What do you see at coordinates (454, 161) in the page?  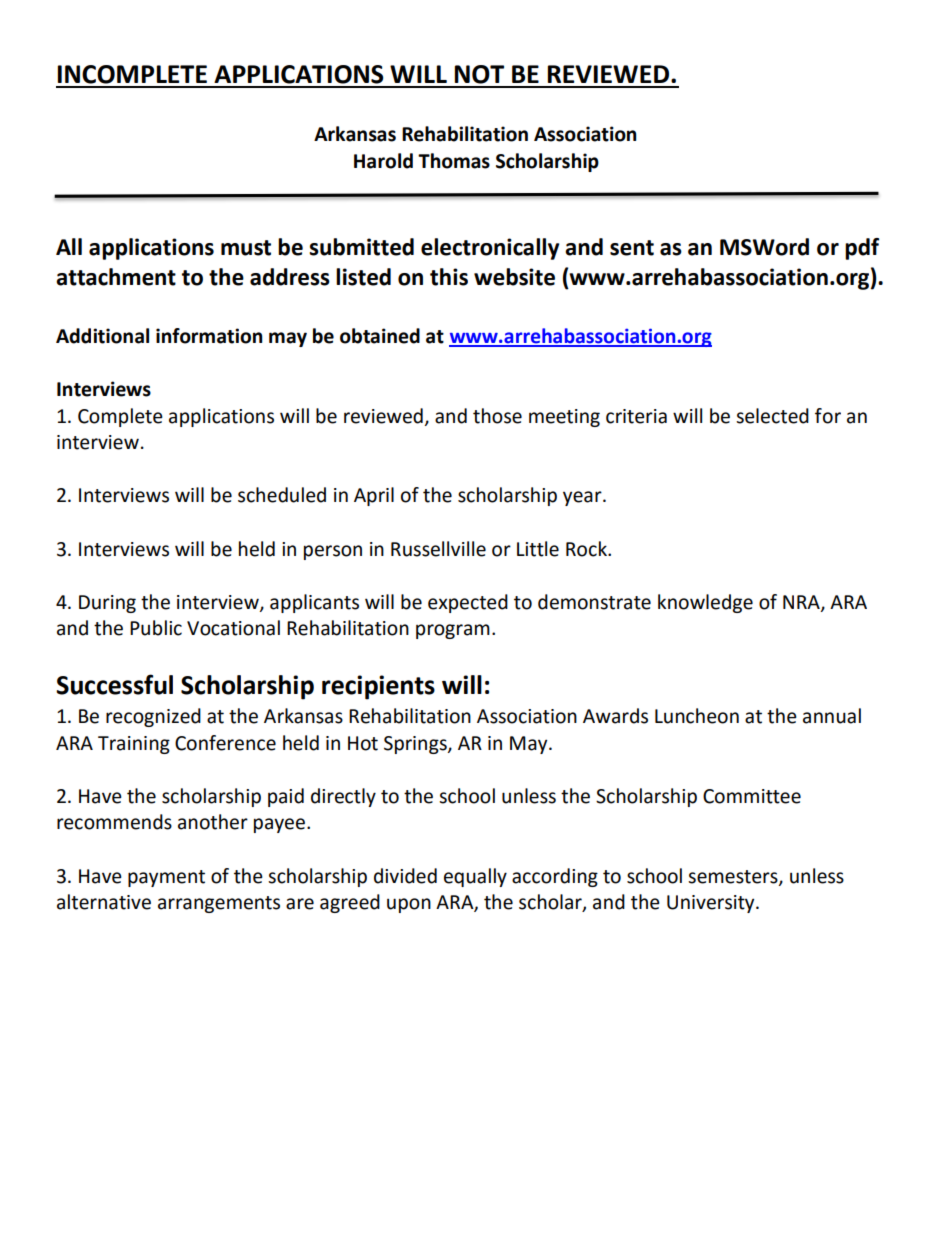 I see `Thomas` at bounding box center [454, 161].
